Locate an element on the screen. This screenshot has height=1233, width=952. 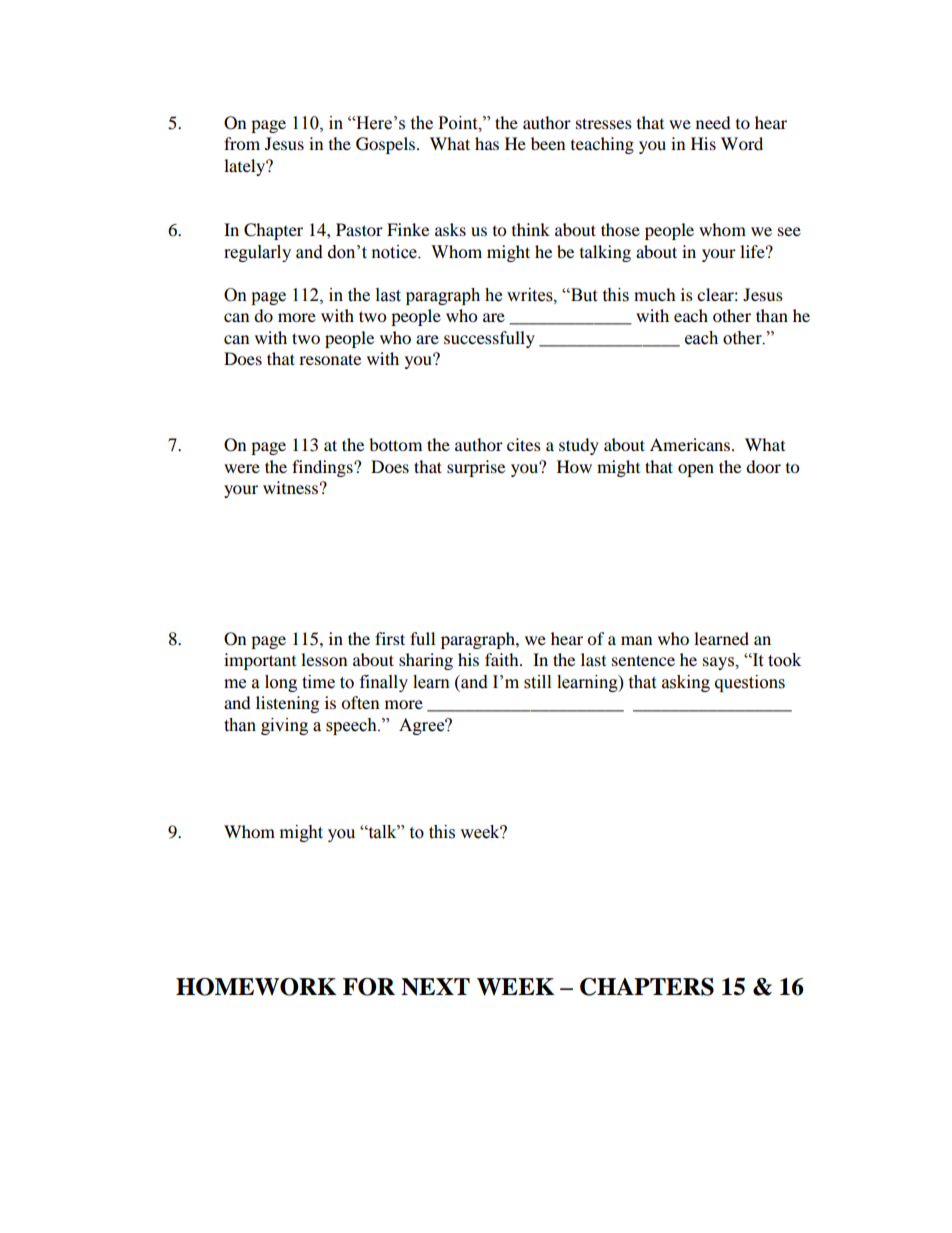
has is located at coordinates (487, 143).
